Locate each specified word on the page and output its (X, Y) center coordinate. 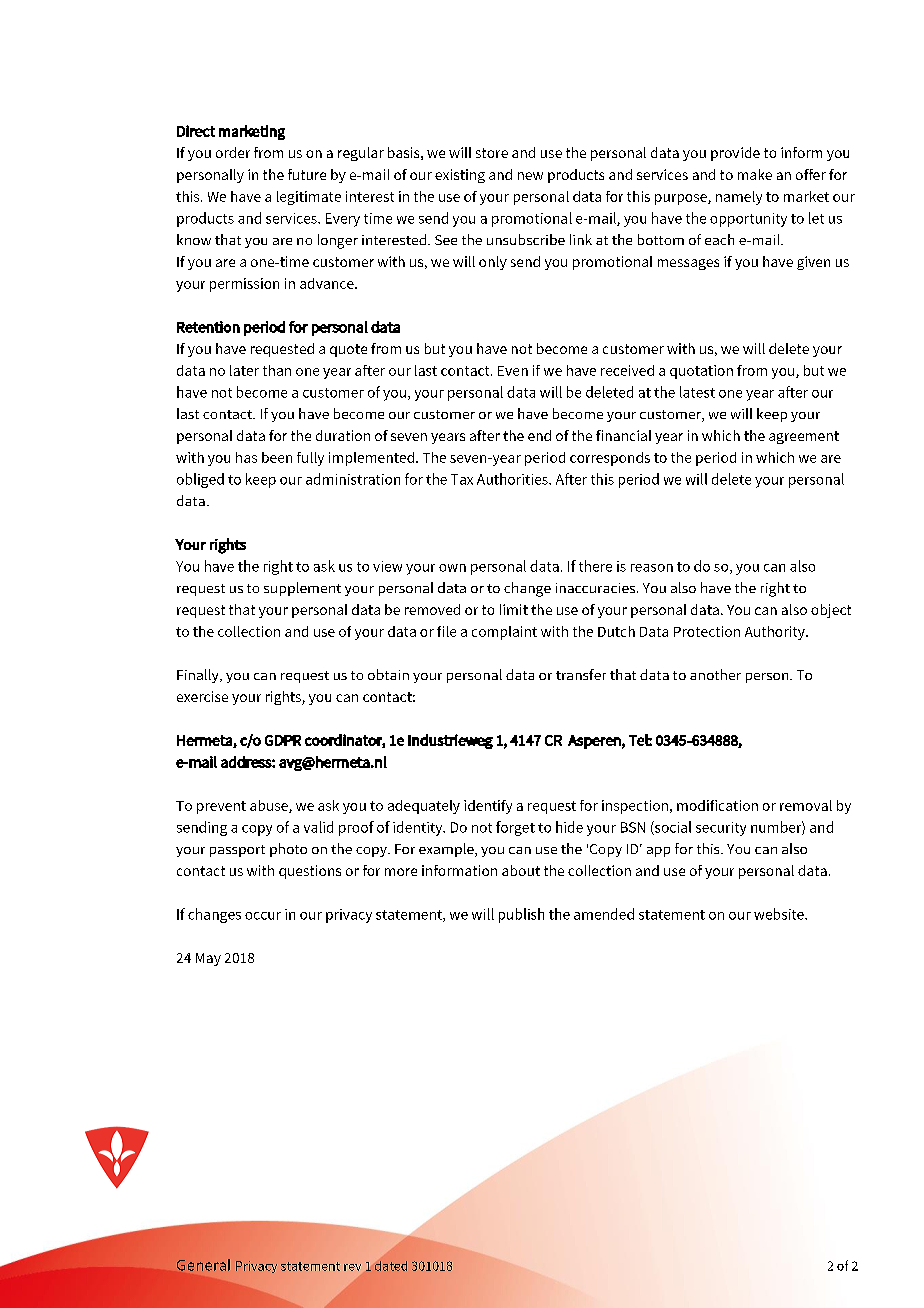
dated (391, 1266)
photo (288, 850)
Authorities (513, 479)
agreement (804, 437)
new (530, 176)
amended (604, 914)
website (780, 914)
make (755, 174)
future (307, 174)
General (203, 1265)
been (277, 457)
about (521, 870)
